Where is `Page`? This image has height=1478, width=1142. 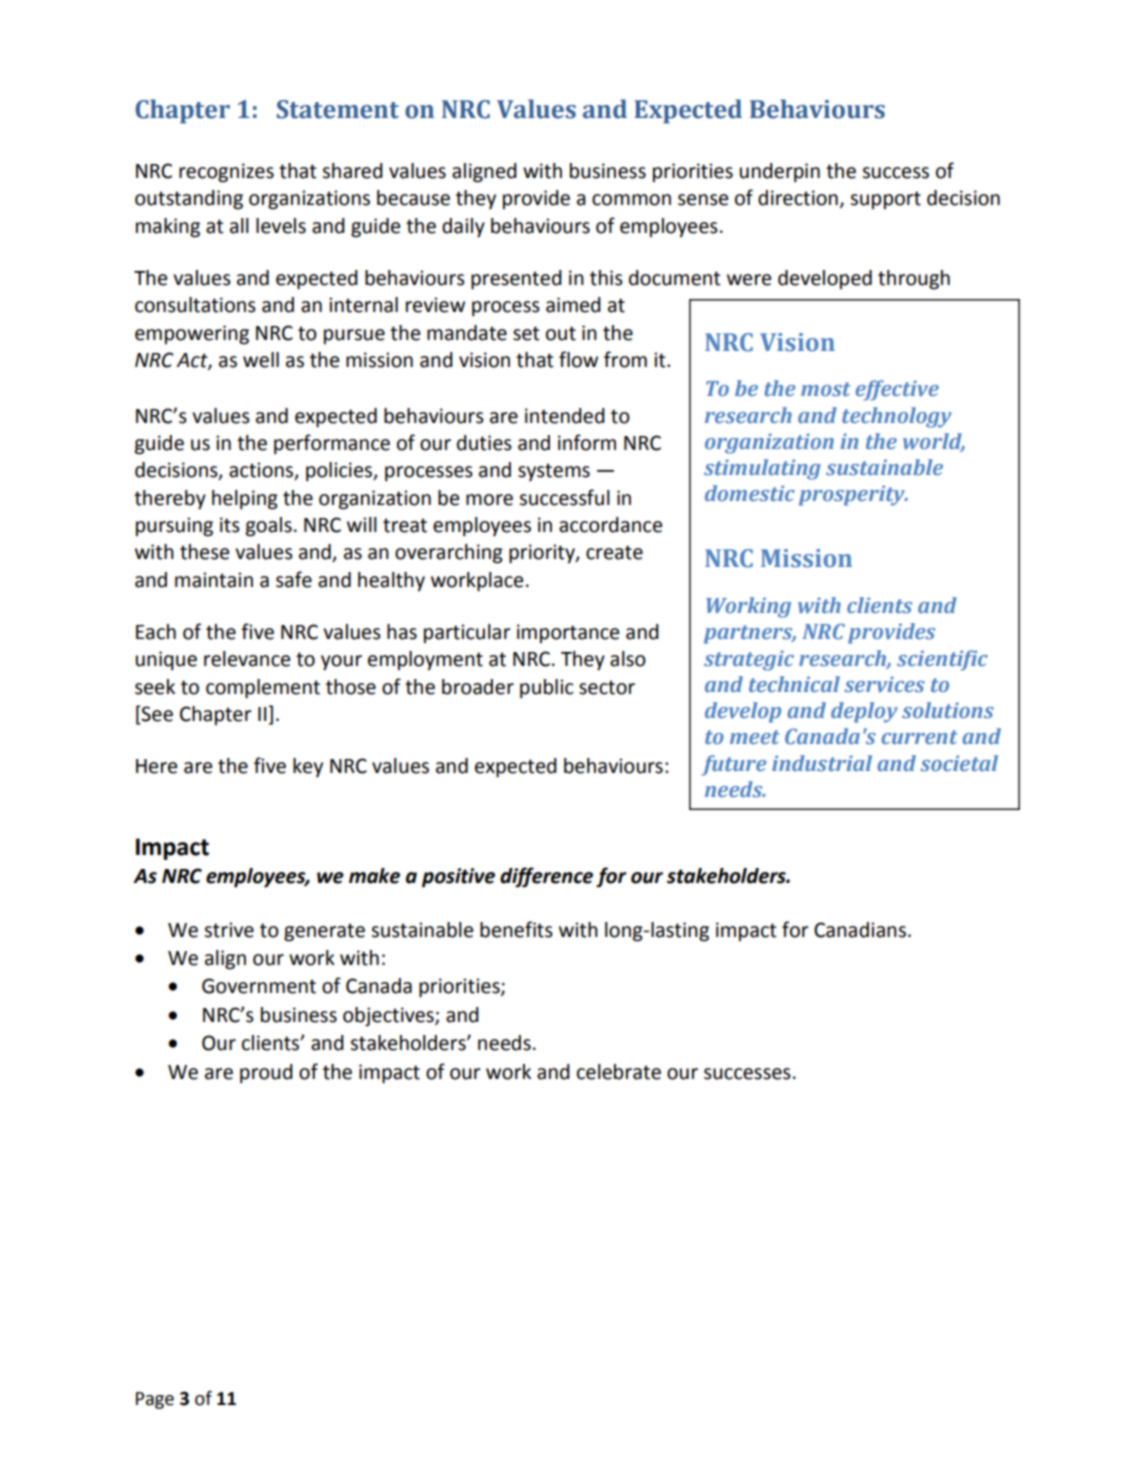 Page is located at coordinates (155, 1400).
